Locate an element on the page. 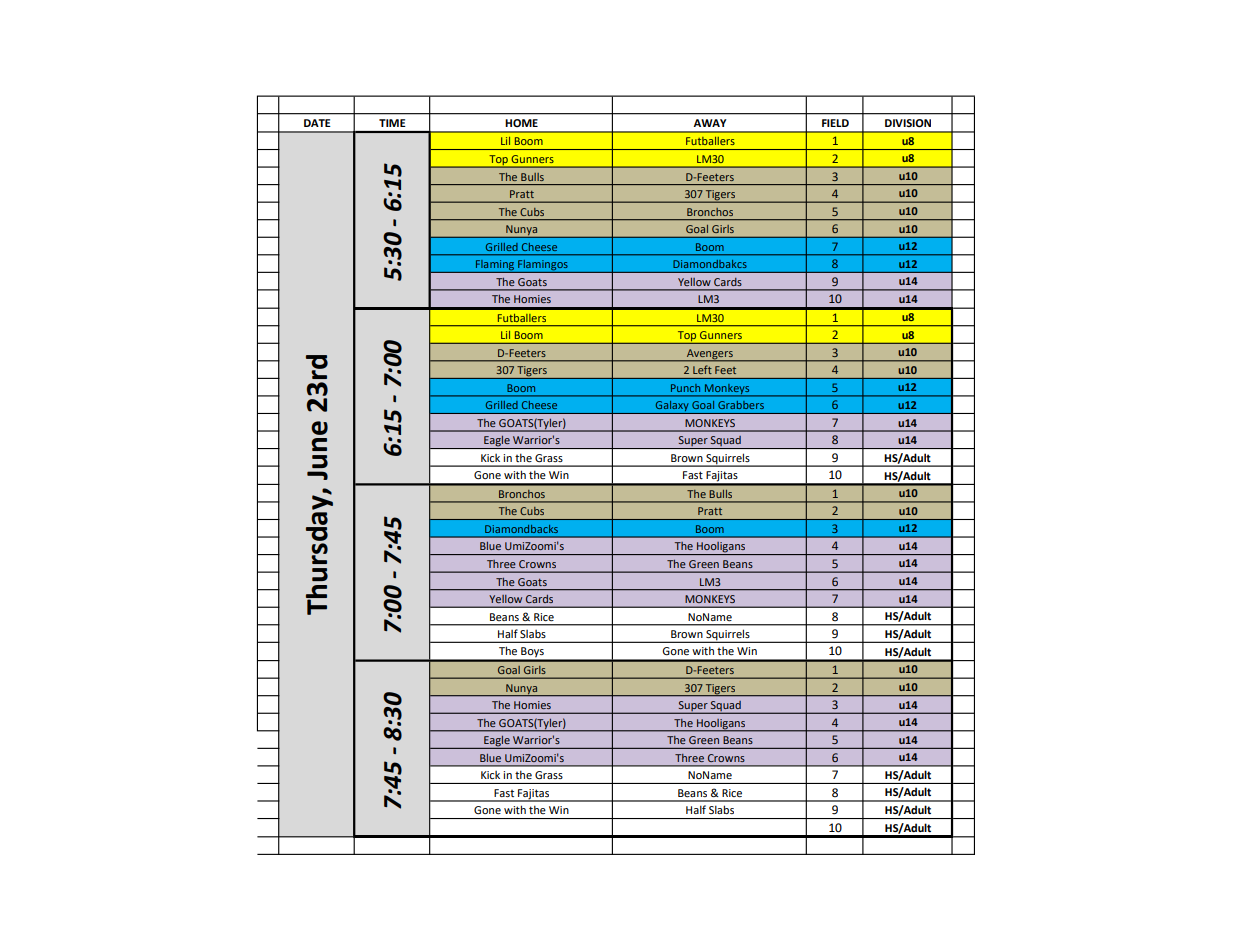 The height and width of the image is (952, 1233). Diamondbacks is located at coordinates (521, 529).
